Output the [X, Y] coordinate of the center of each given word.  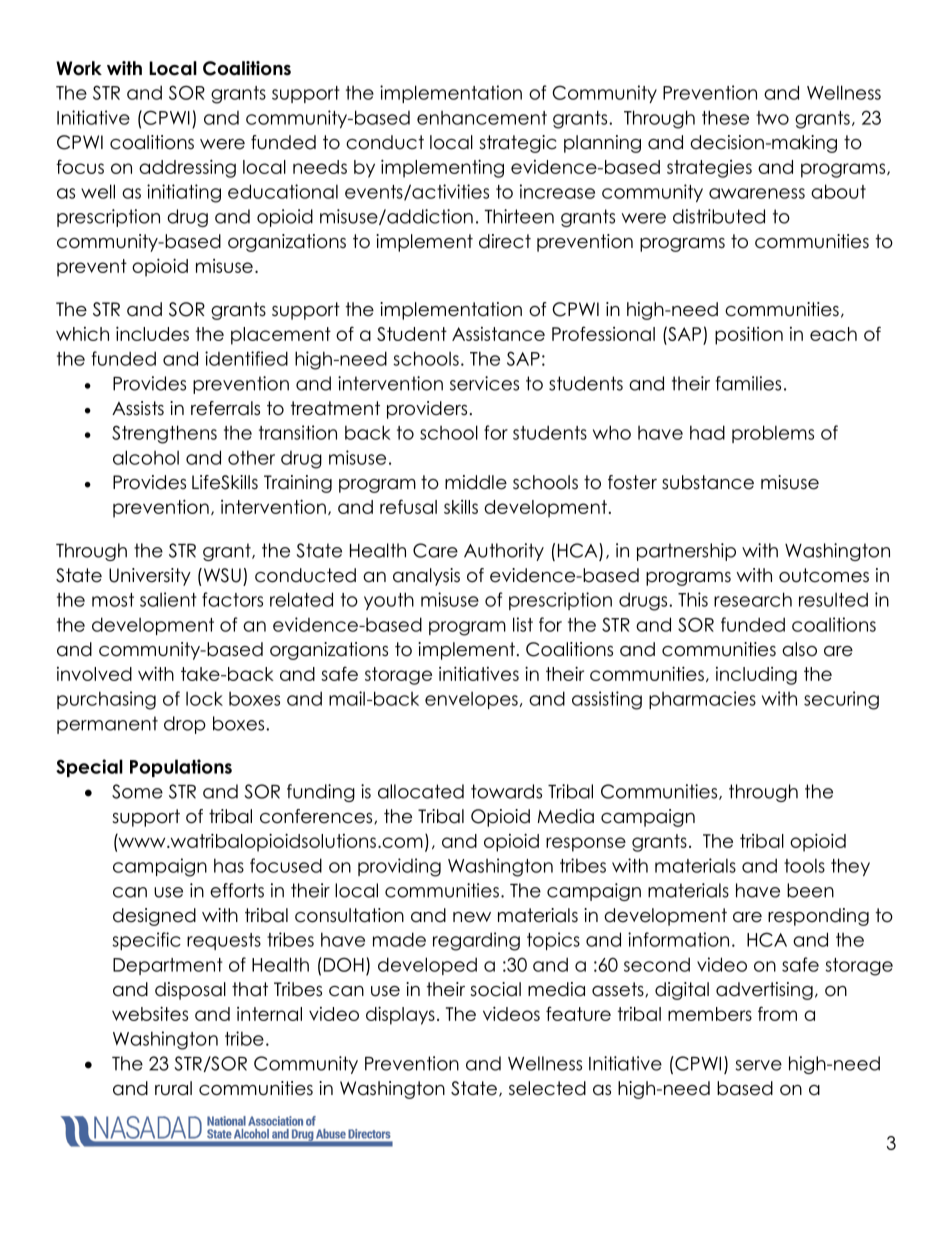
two [772, 118]
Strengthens [164, 434]
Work [79, 68]
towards [506, 791]
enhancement [482, 118]
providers [427, 410]
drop [185, 725]
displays [400, 1015]
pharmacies [702, 700]
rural [173, 1088]
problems [773, 434]
